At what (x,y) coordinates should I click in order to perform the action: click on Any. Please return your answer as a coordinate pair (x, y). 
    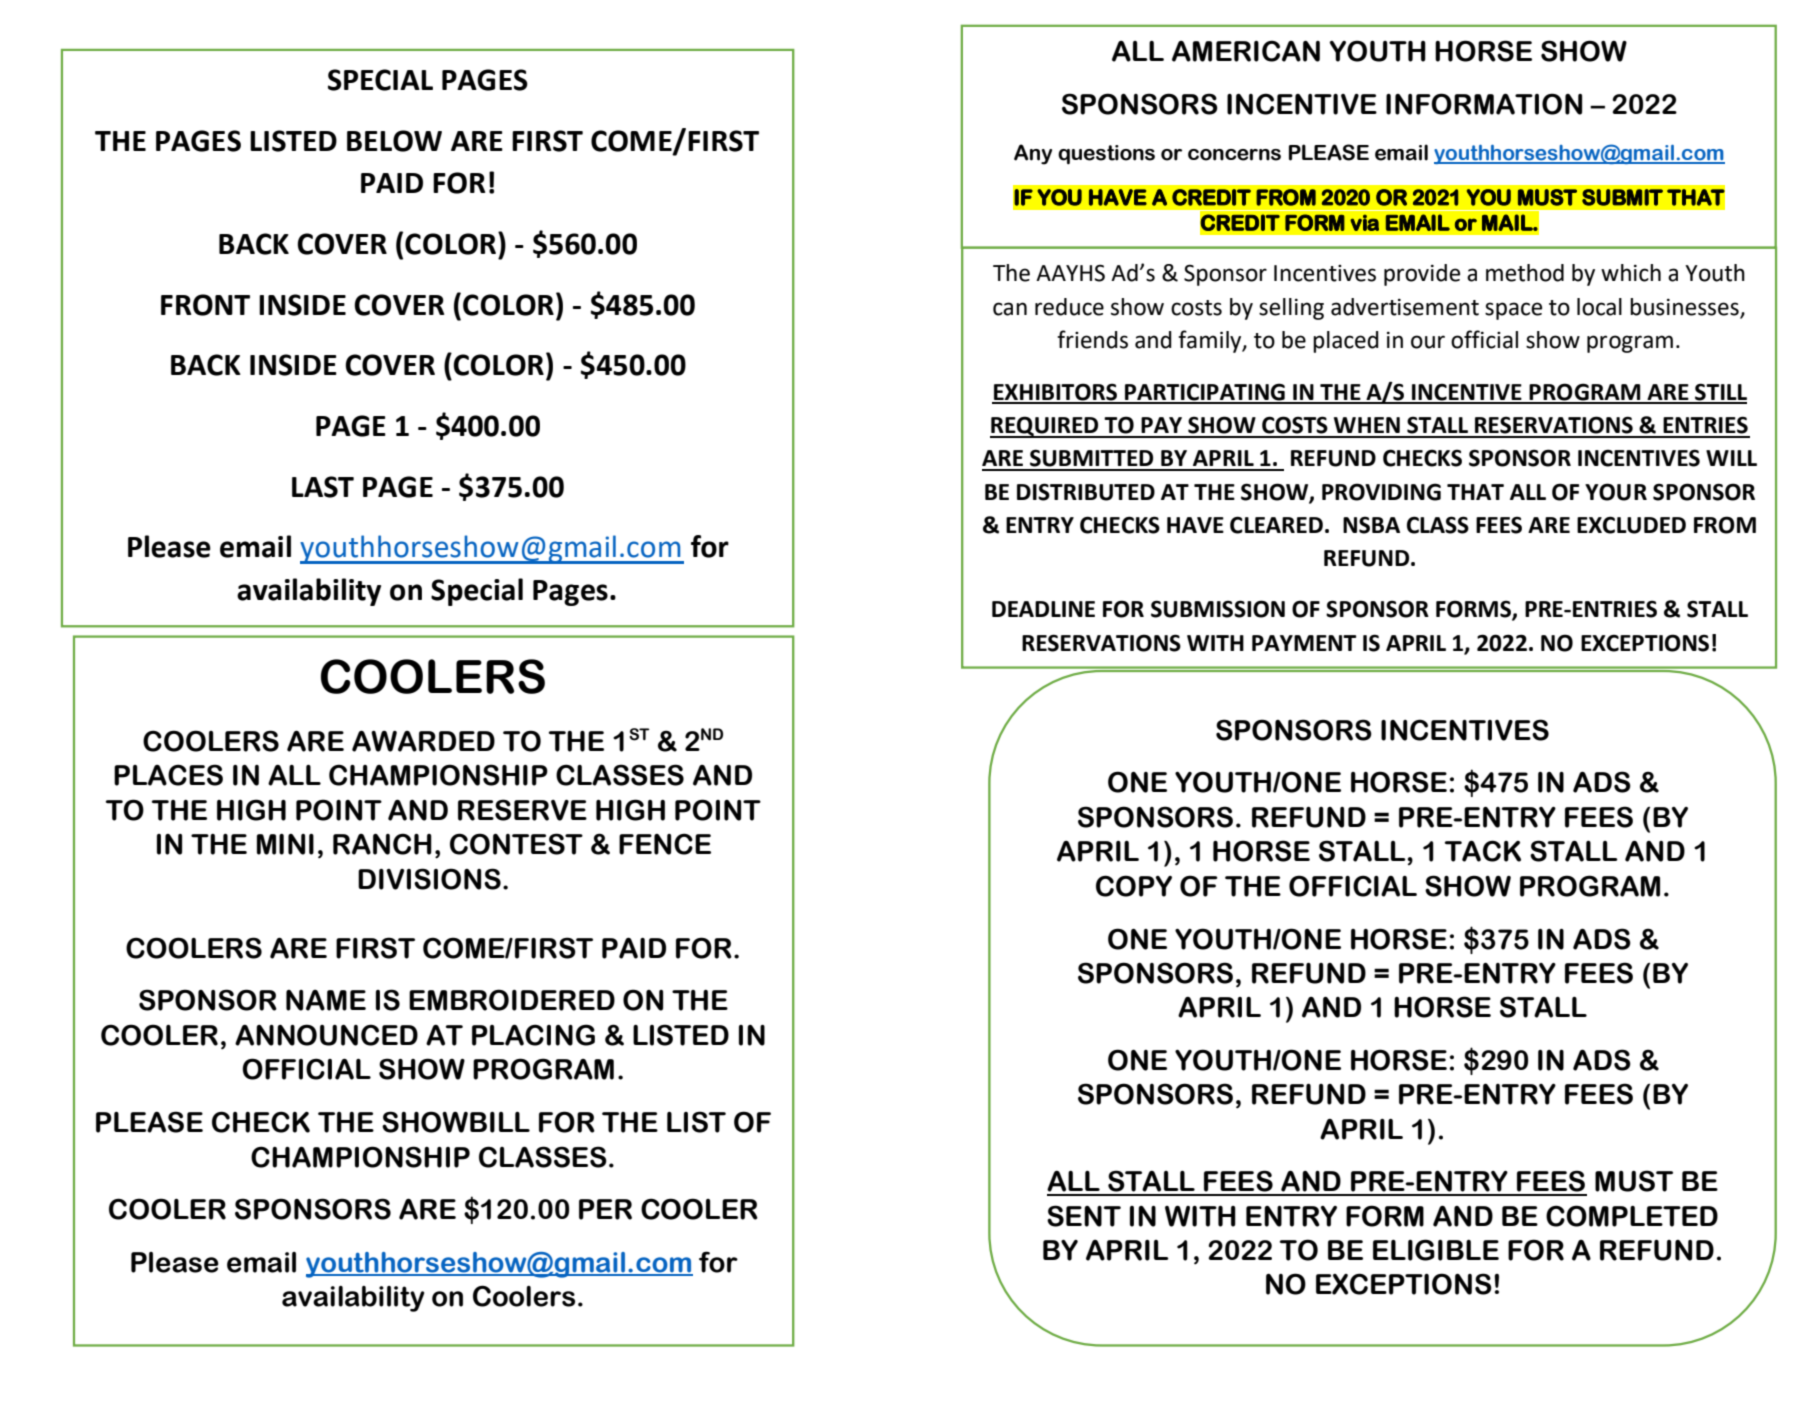
    Looking at the image, I should click on (1033, 154).
